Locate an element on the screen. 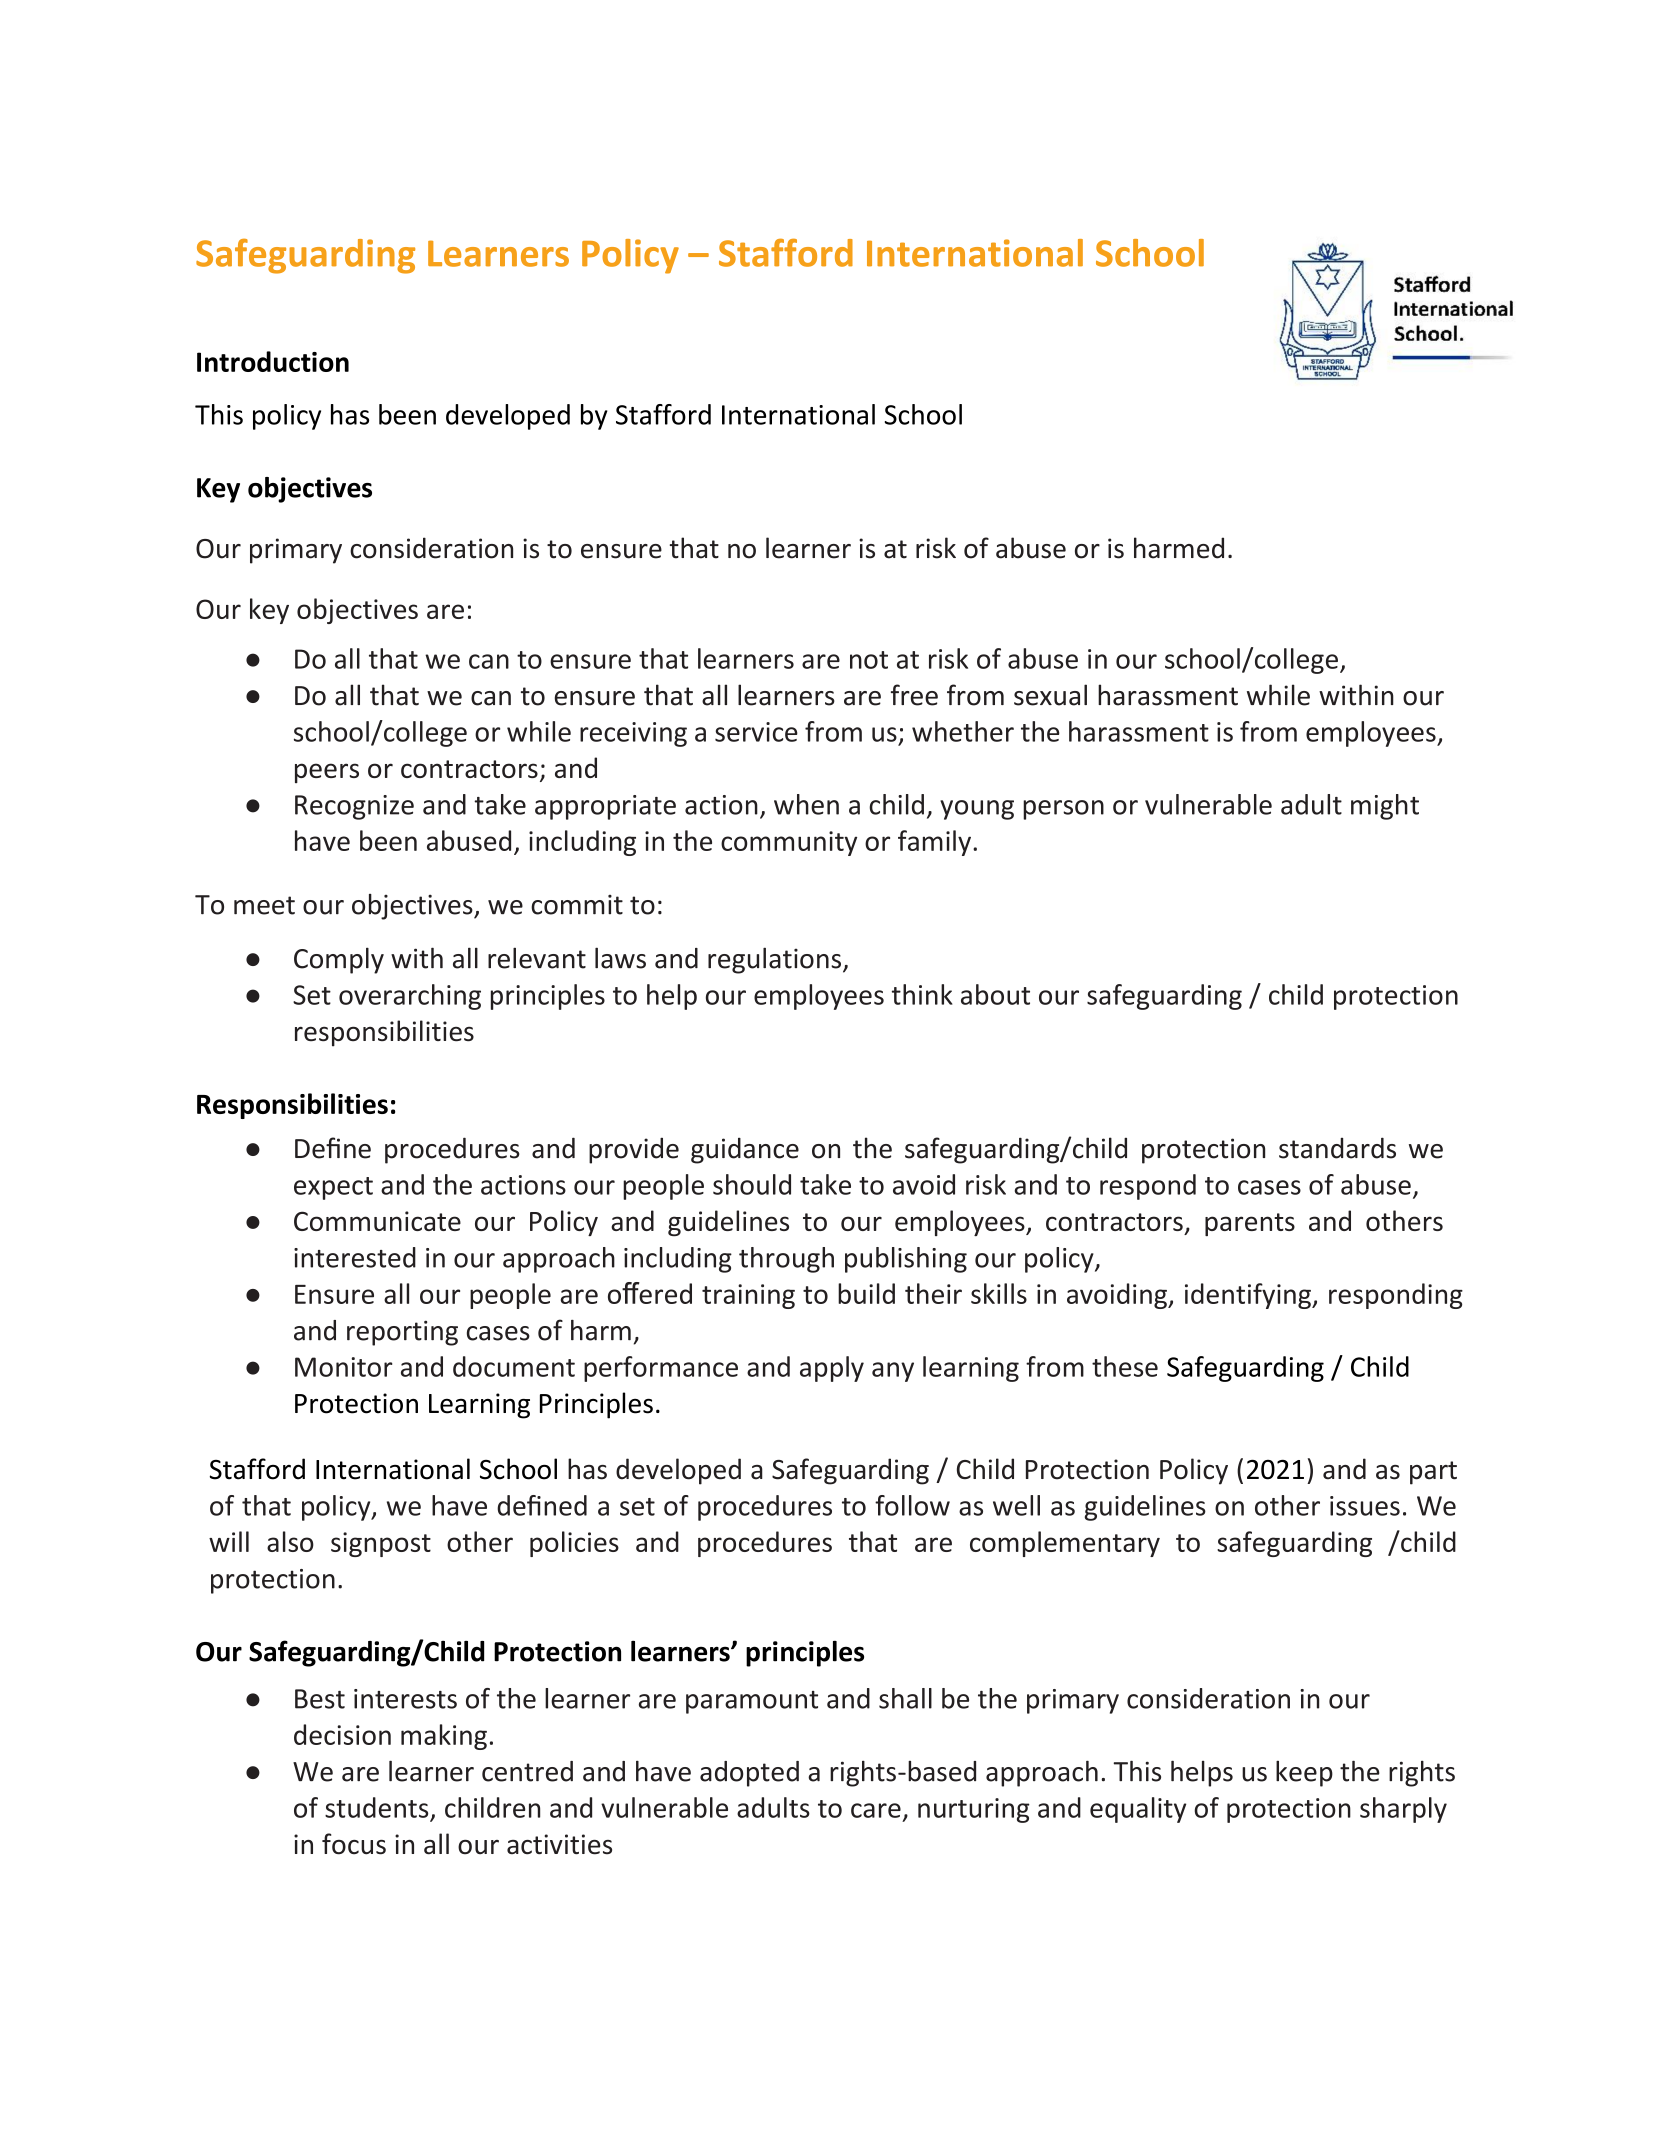  issues is located at coordinates (1365, 1506).
